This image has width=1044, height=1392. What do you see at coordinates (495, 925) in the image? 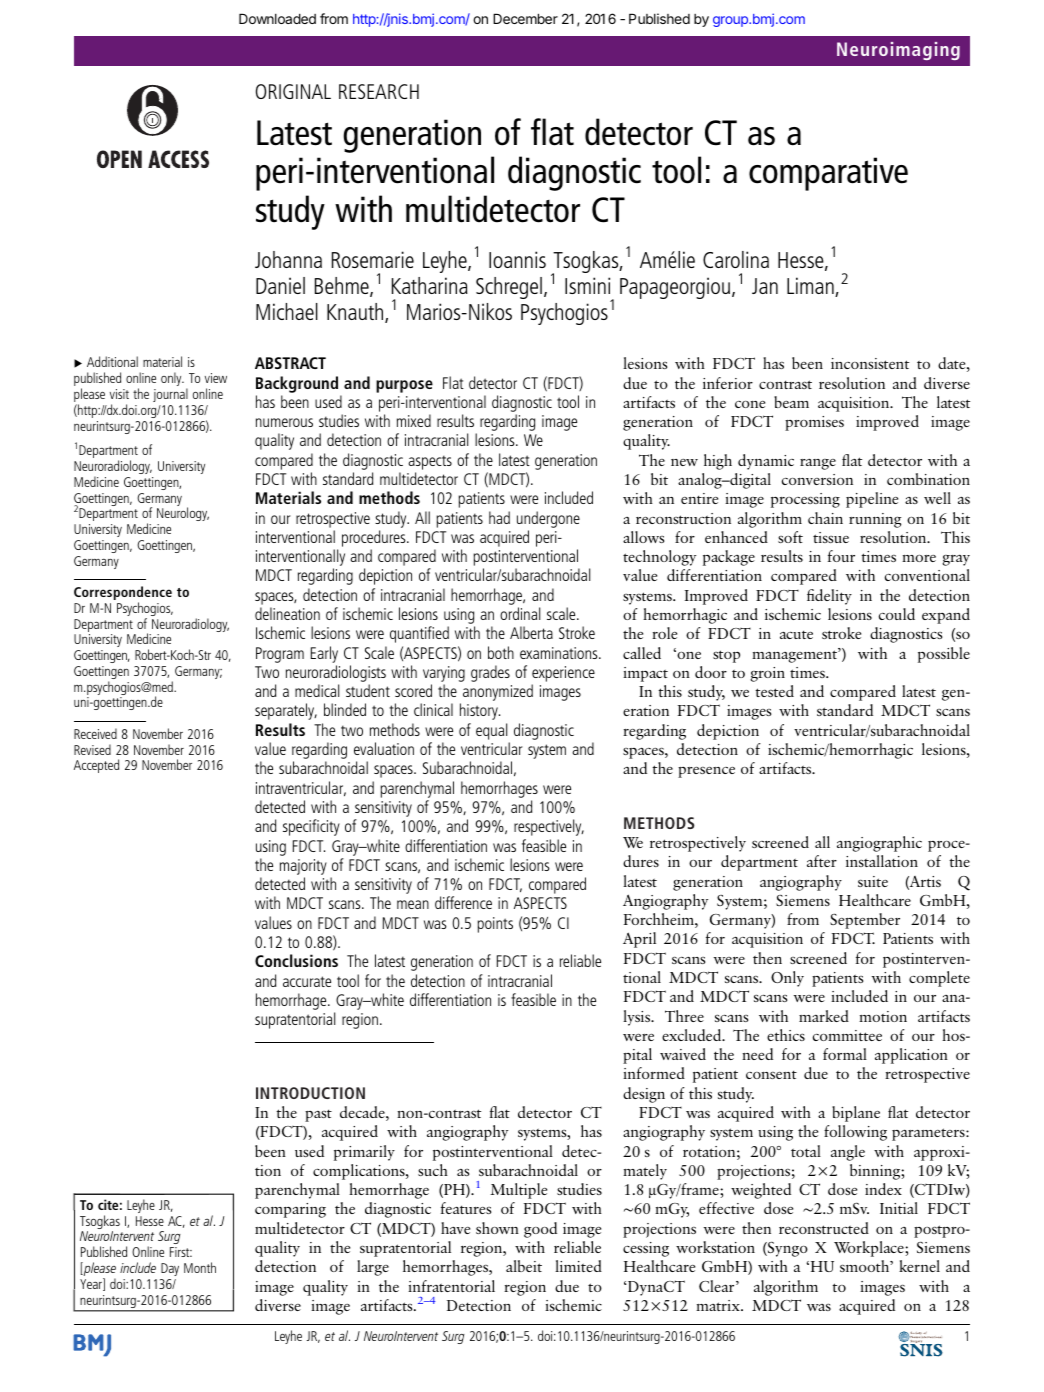
I see `points` at bounding box center [495, 925].
